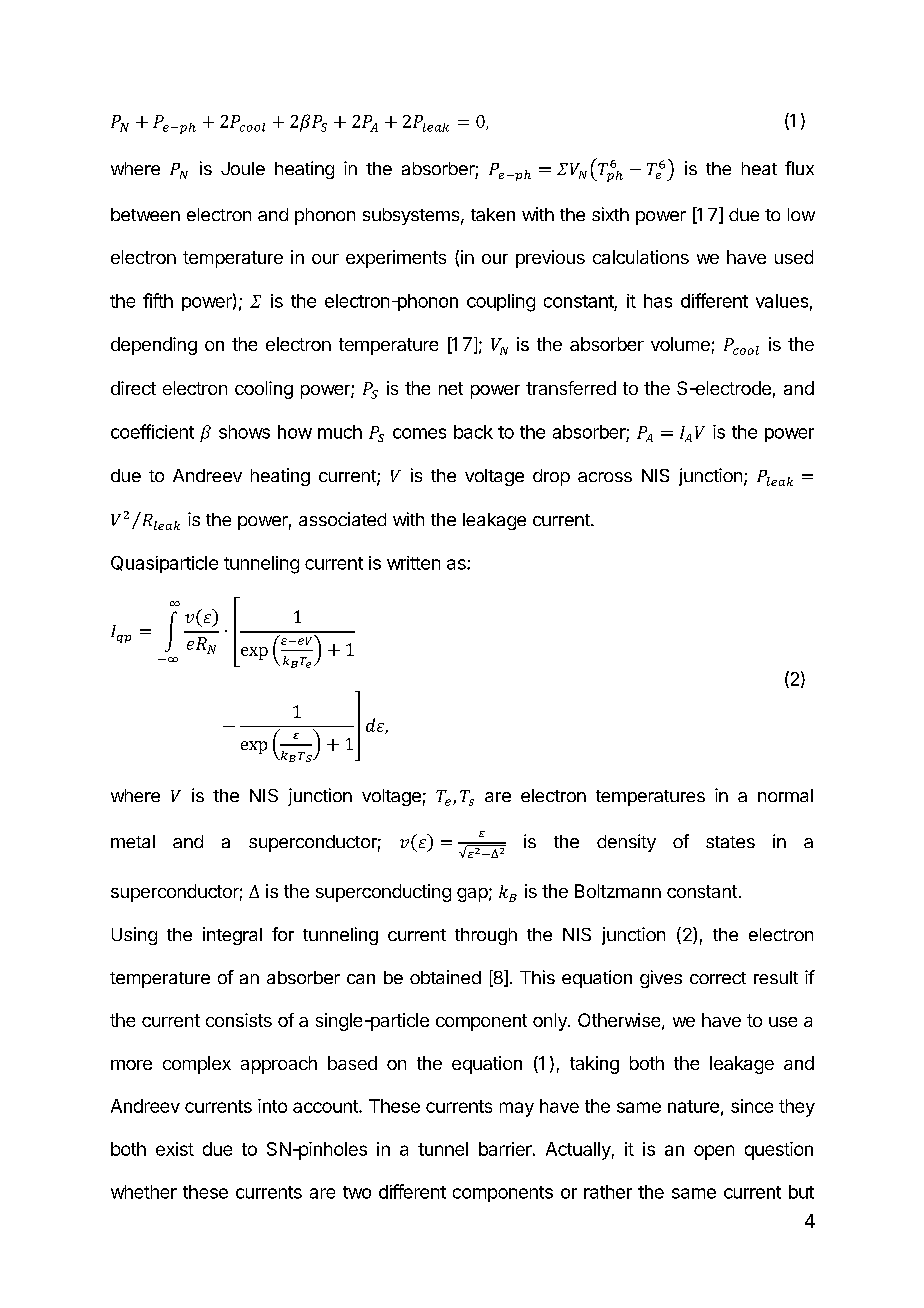  Describe the element at coordinates (714, 1152) in the screenshot. I see `open` at that location.
